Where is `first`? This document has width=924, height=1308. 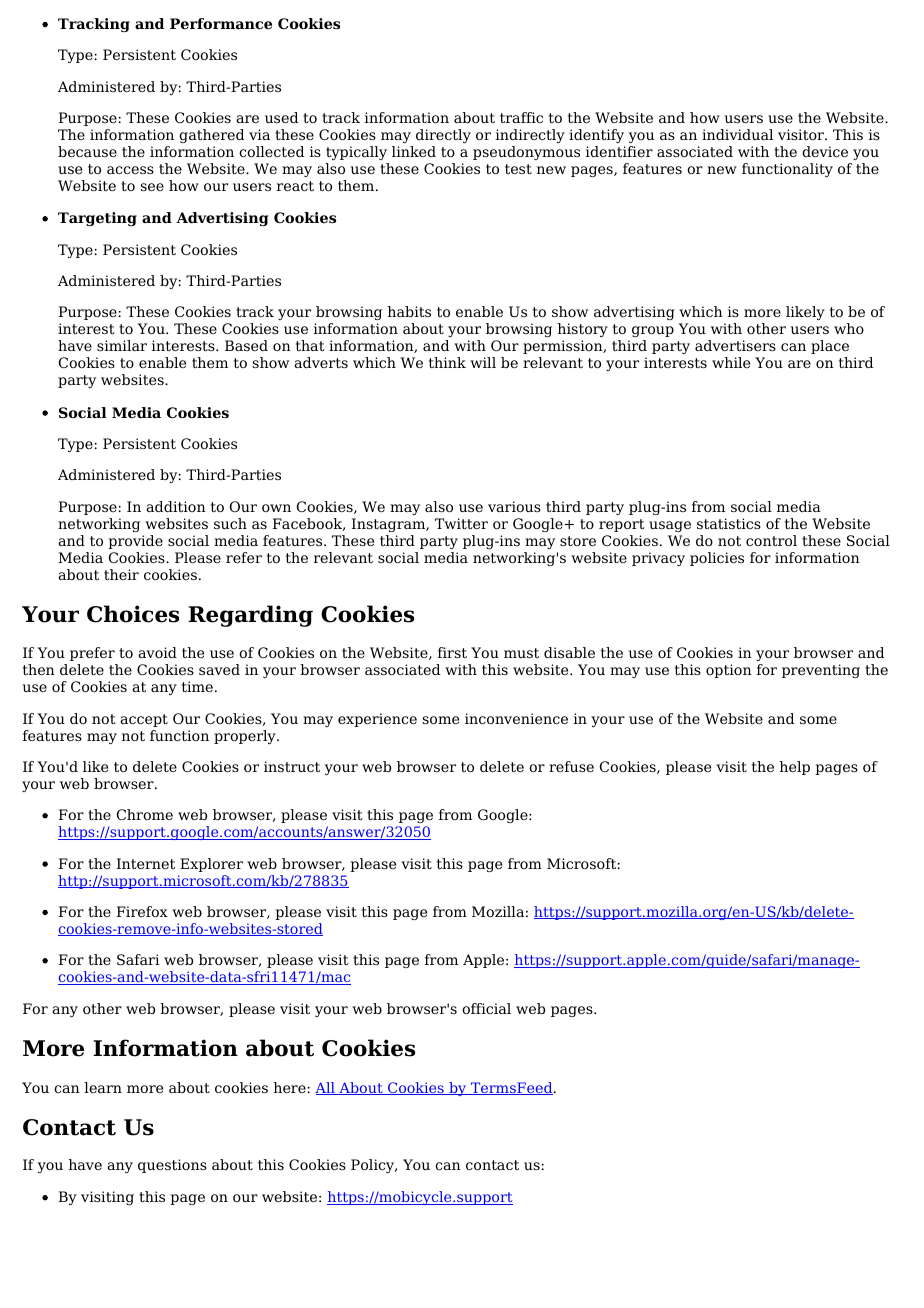 first is located at coordinates (452, 652).
